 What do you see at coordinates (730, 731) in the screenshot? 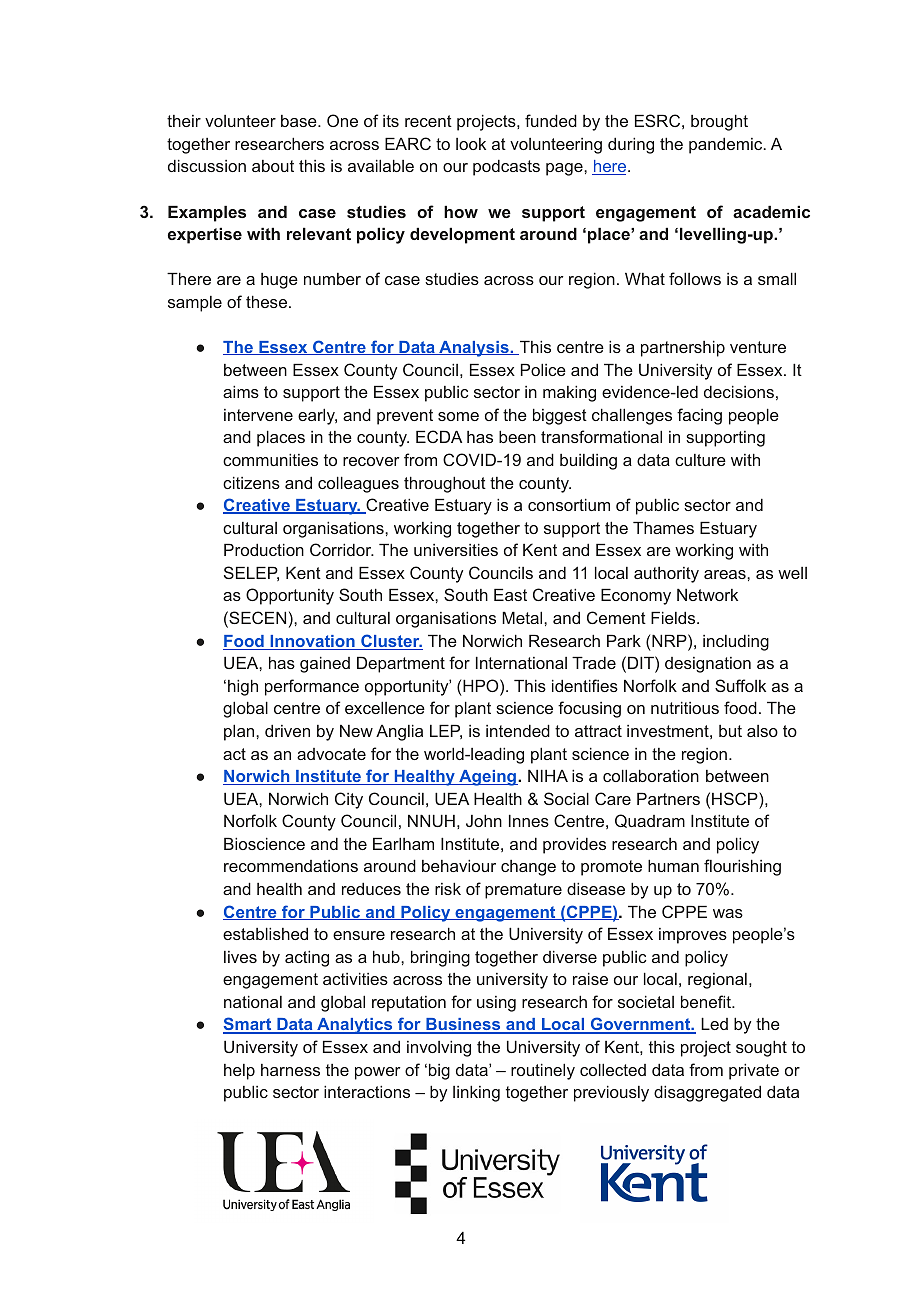
I see `but` at bounding box center [730, 731].
